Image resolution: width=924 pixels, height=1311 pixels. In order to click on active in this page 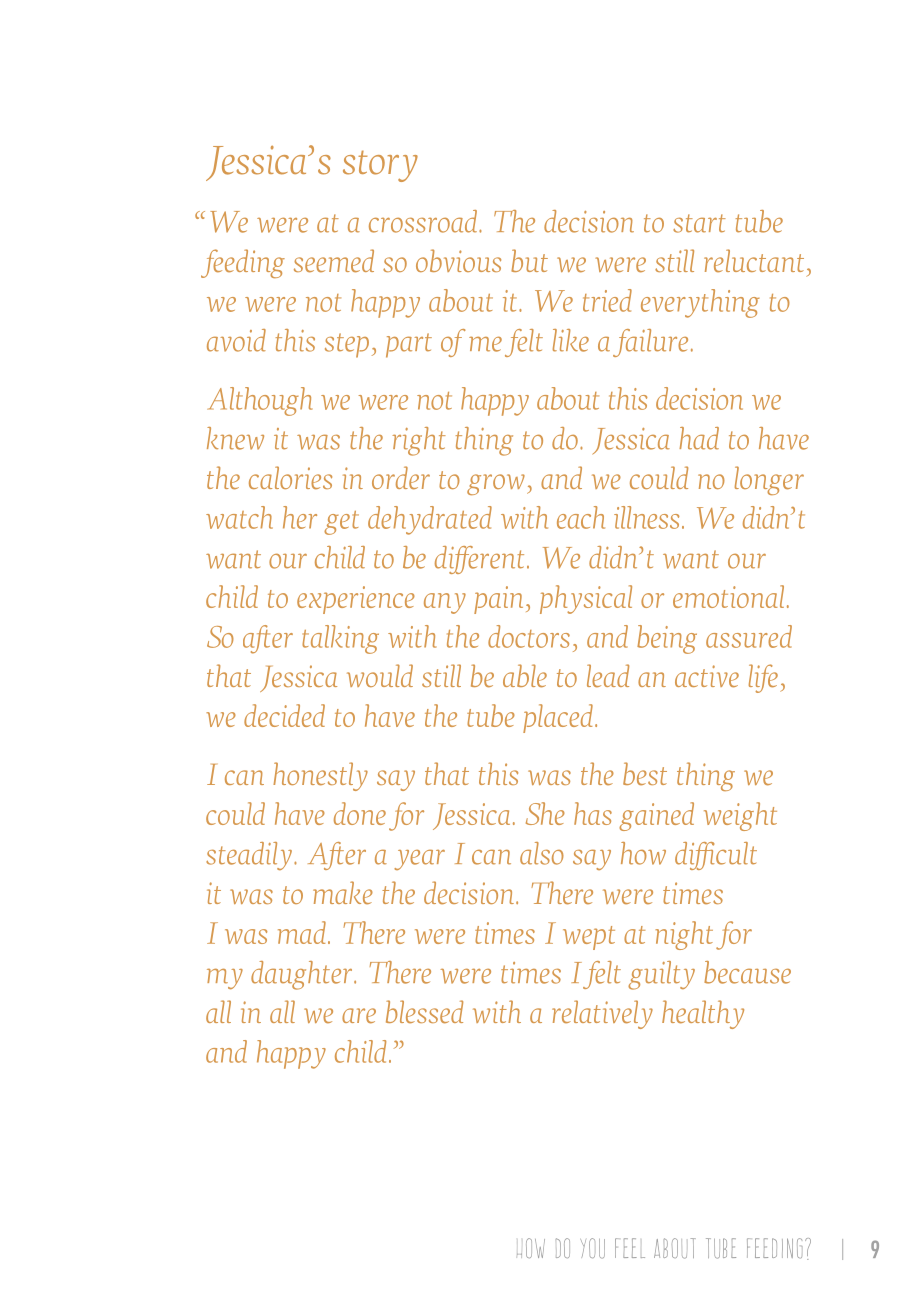, I will do `click(707, 676)`.
